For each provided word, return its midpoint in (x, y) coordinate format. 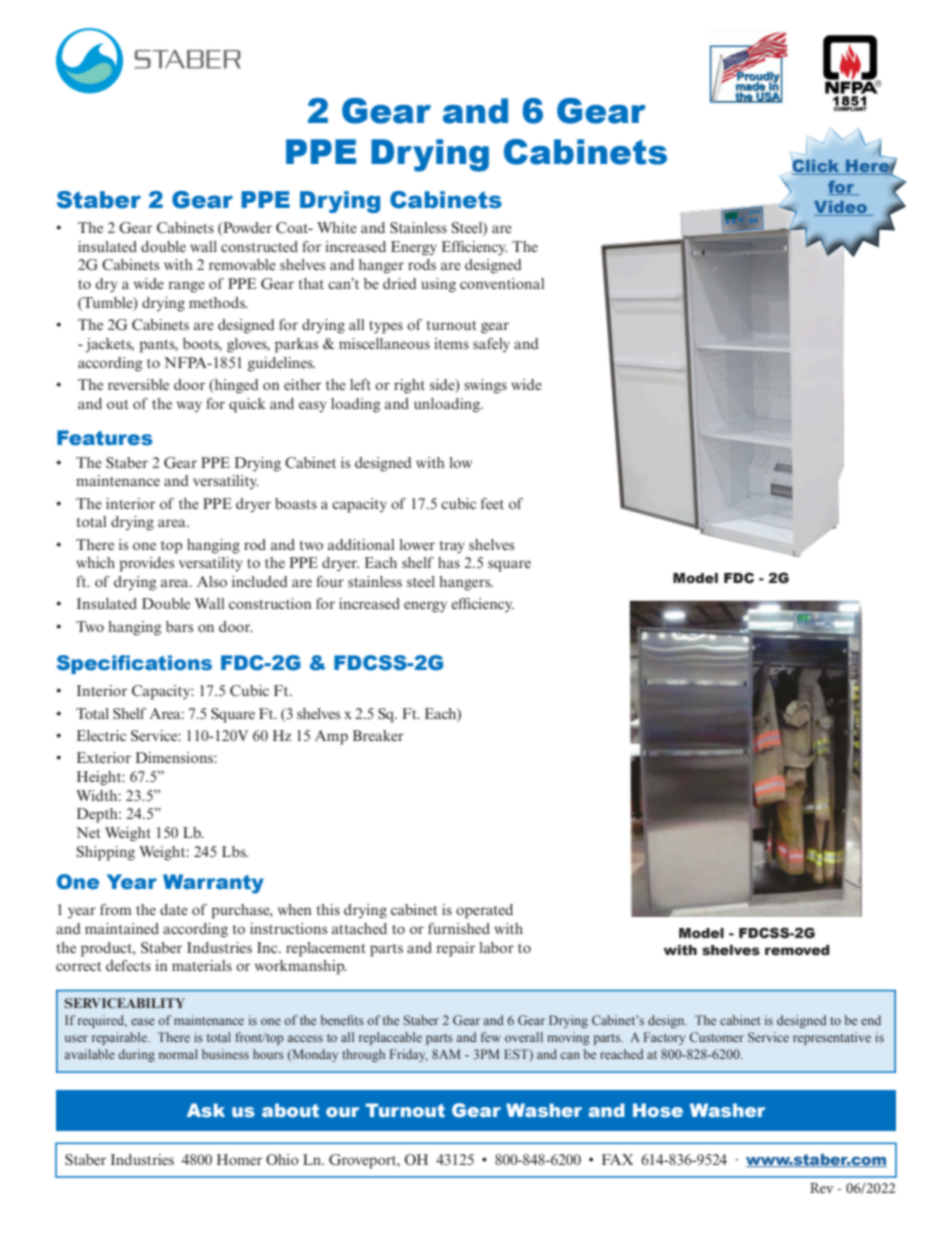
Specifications (134, 664)
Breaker (378, 735)
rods (422, 264)
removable (242, 264)
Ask (206, 1110)
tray (452, 547)
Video (842, 208)
